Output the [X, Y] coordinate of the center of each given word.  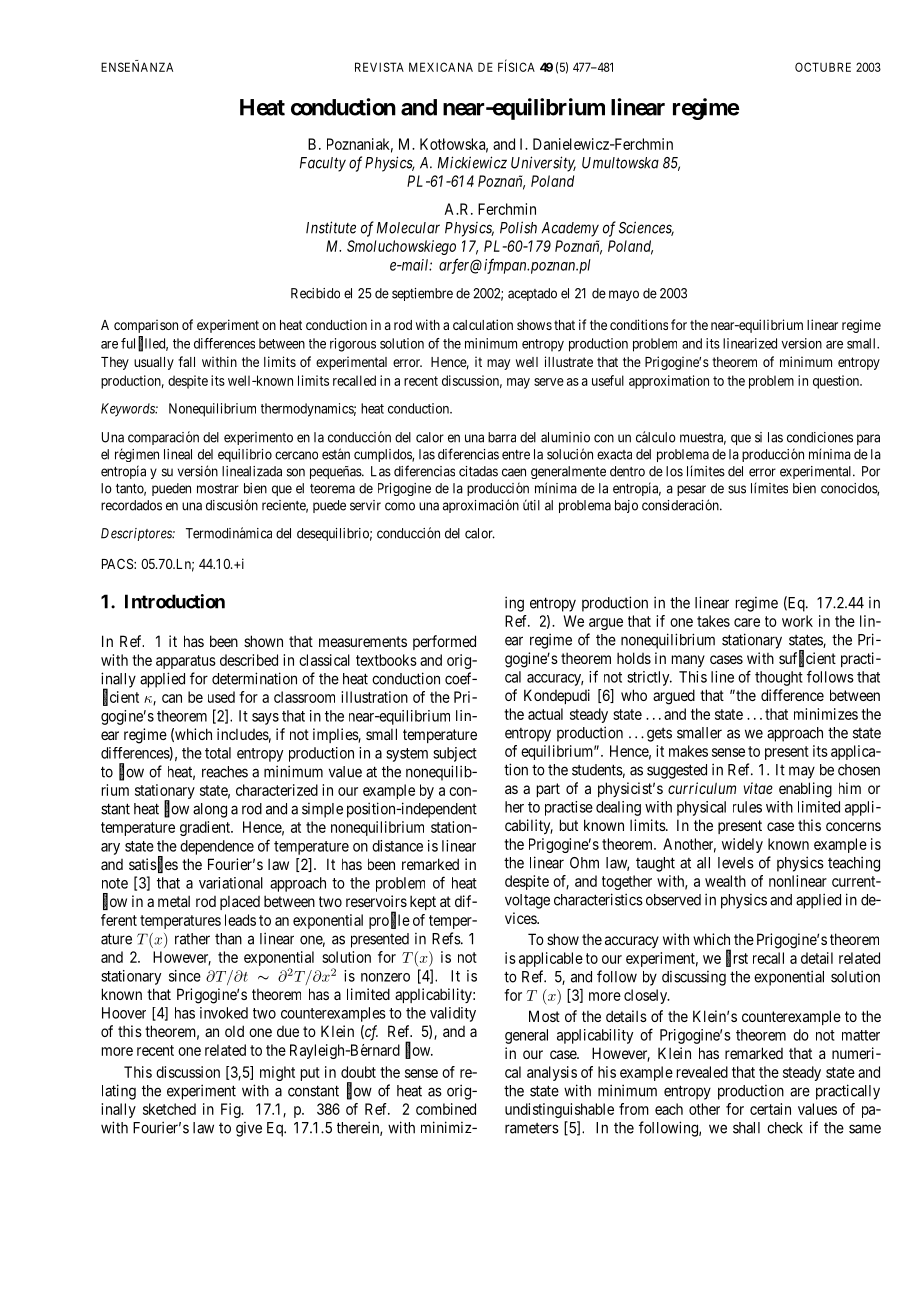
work [797, 621]
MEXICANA [441, 67]
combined [446, 1109]
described [249, 660]
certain [770, 1109]
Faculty [323, 164]
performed [444, 642]
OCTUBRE [823, 67]
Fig [232, 1110]
